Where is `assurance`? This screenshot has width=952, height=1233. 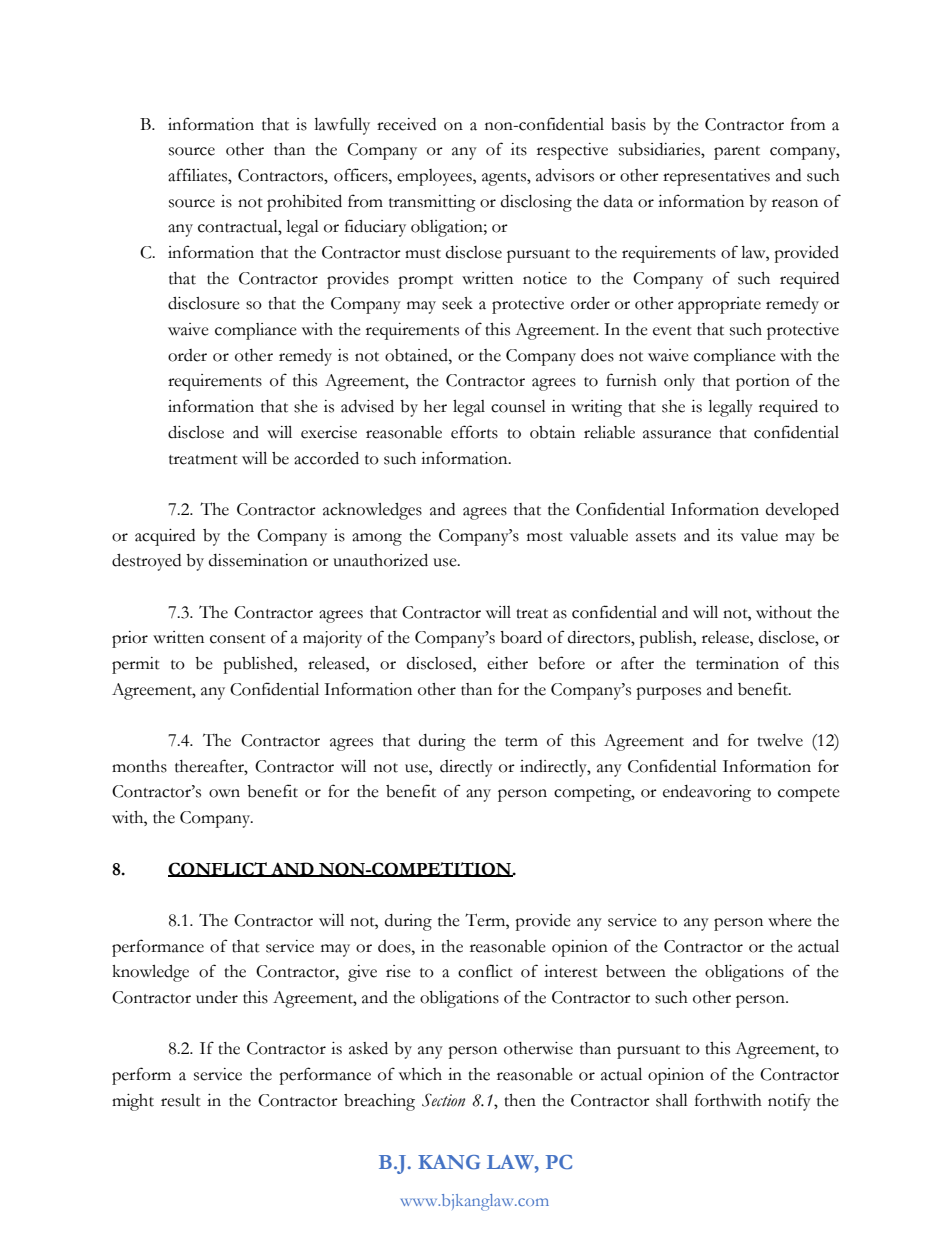 assurance is located at coordinates (677, 434).
